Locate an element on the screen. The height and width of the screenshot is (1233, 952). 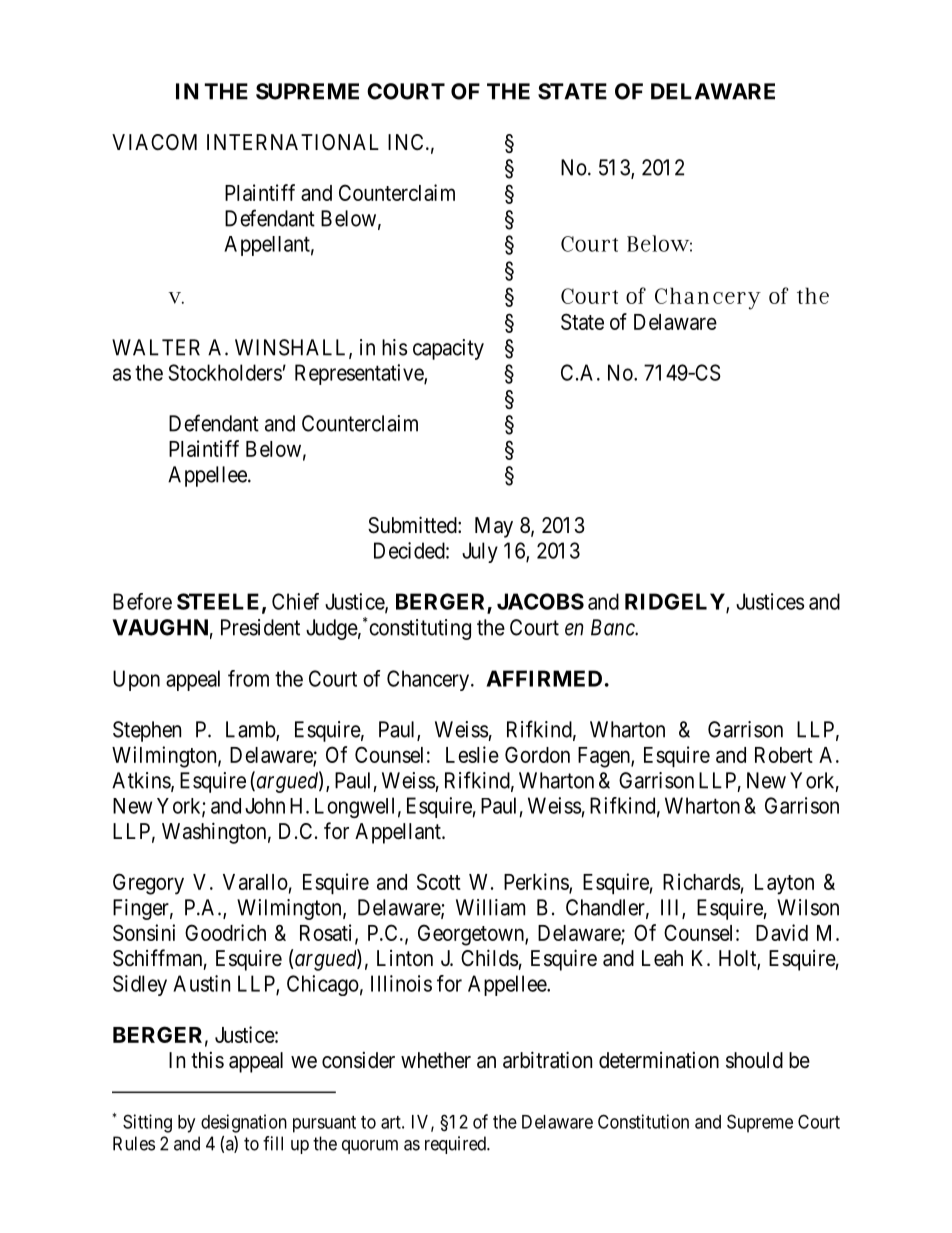
Robert is located at coordinates (784, 755).
